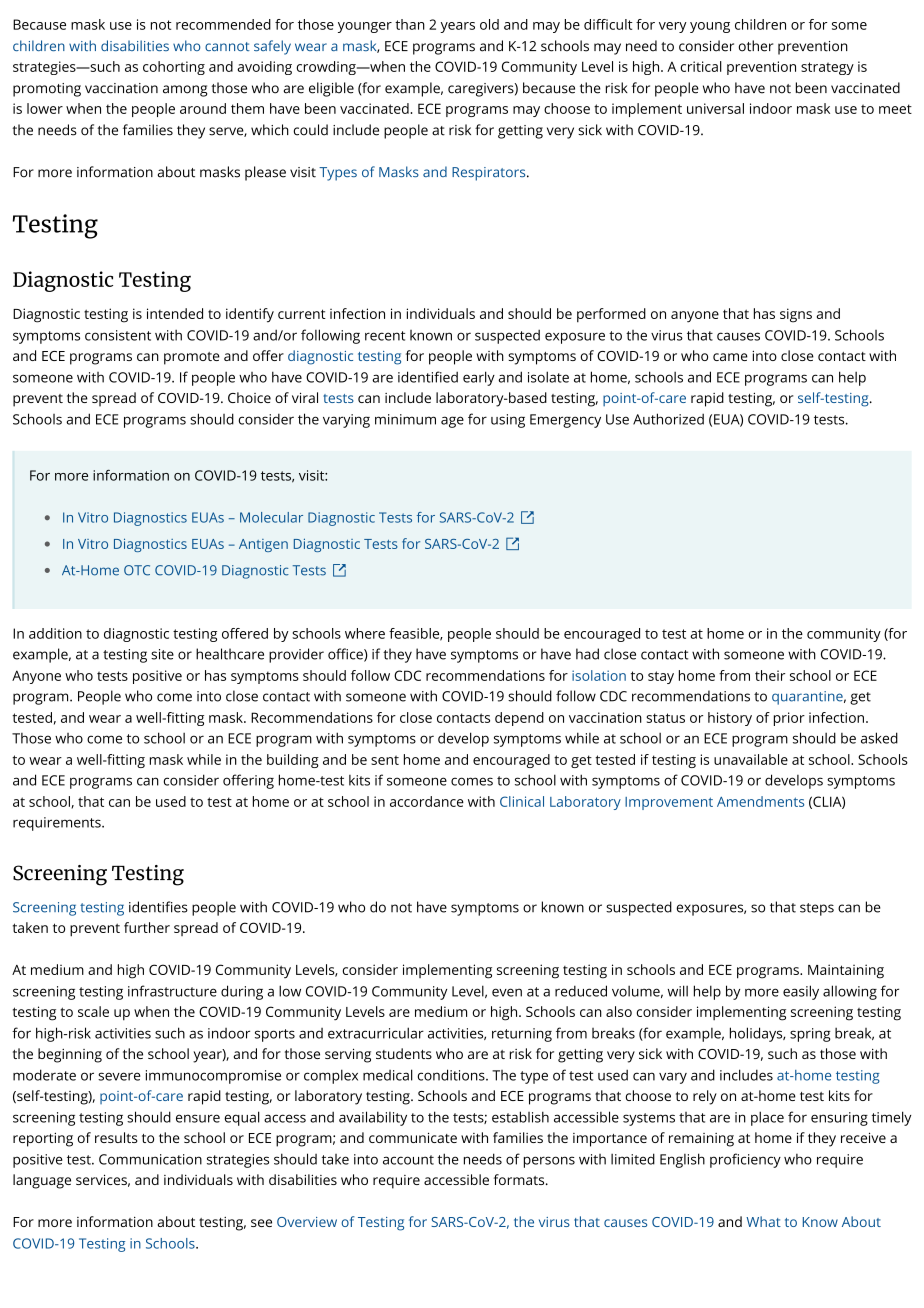 The image size is (924, 1308). I want to click on further, so click(147, 927).
